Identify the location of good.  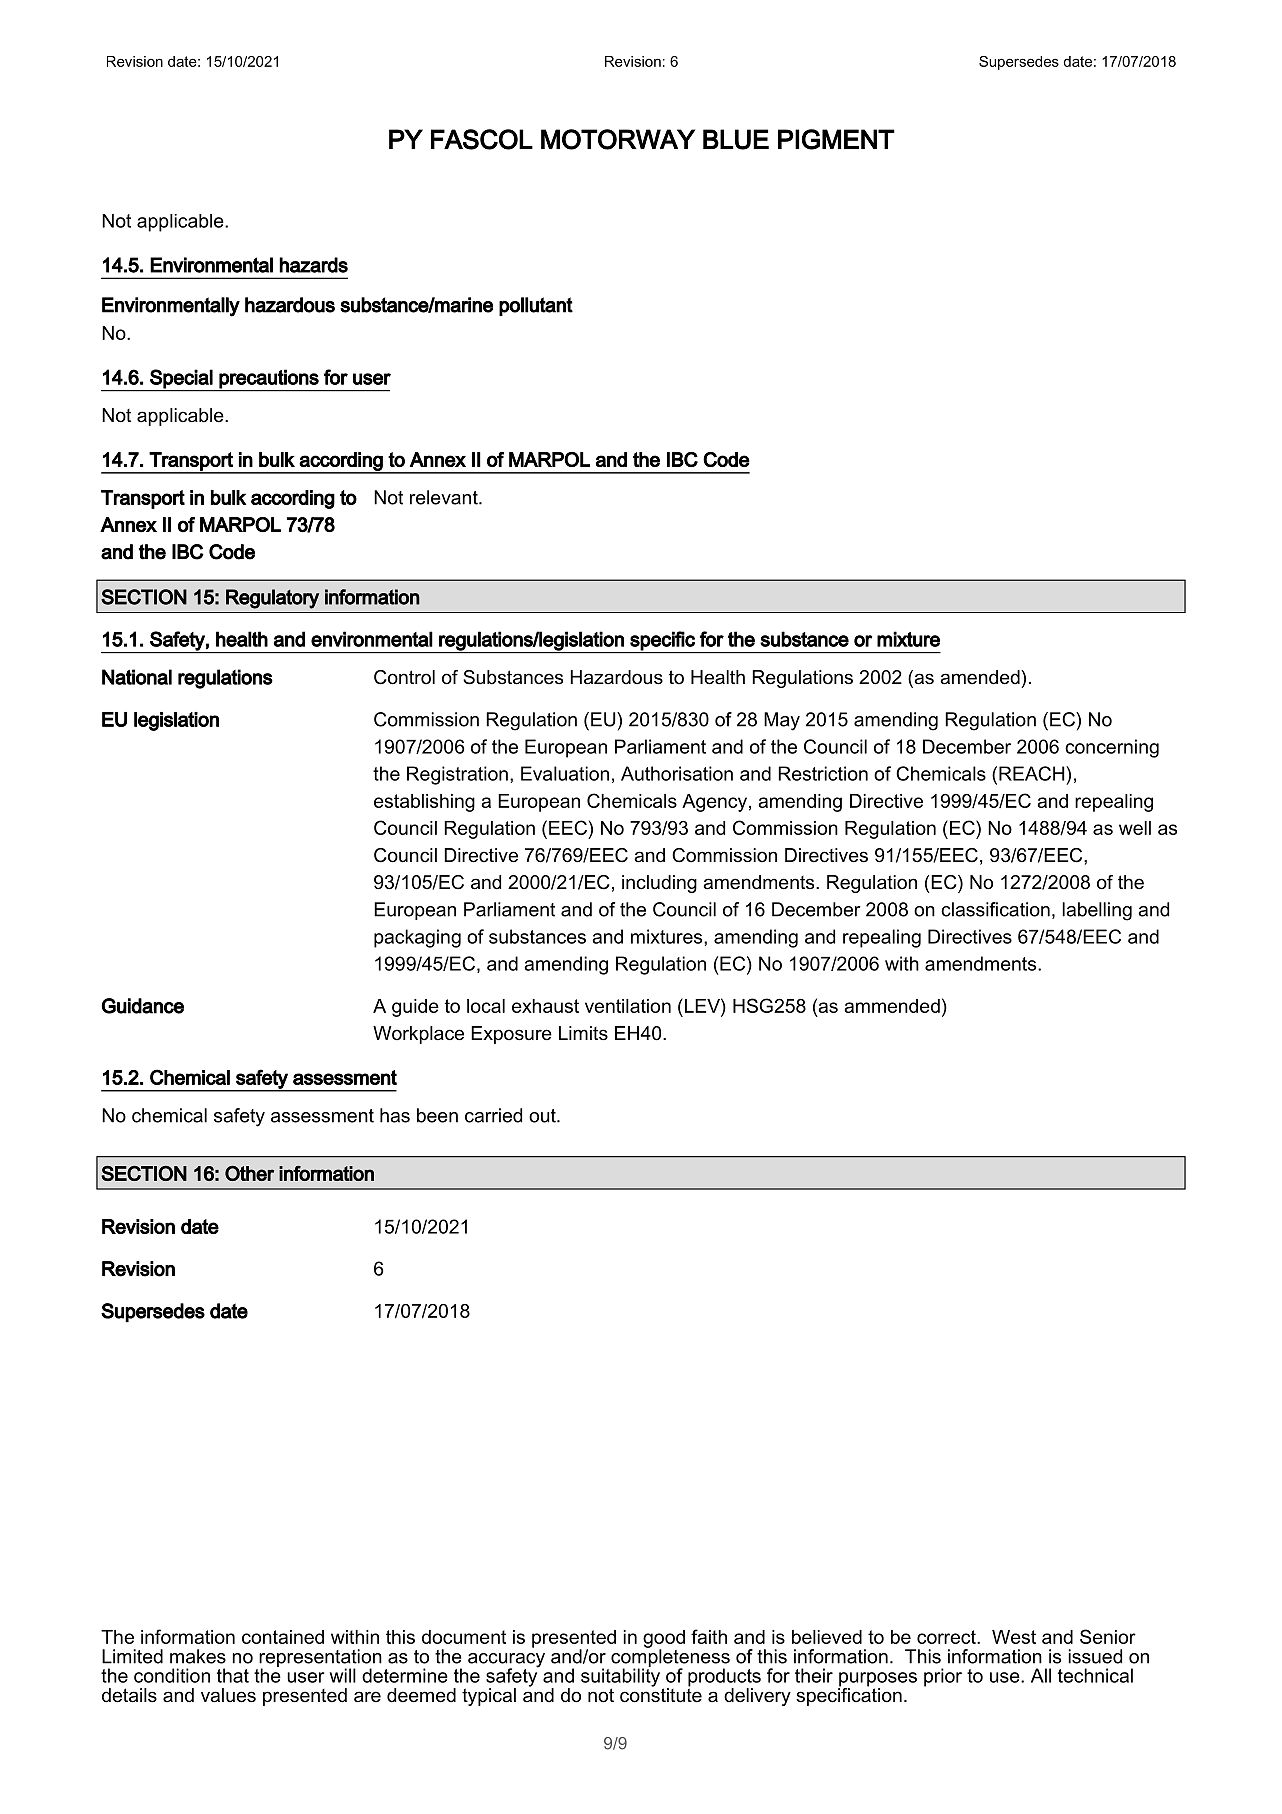
(664, 1640).
